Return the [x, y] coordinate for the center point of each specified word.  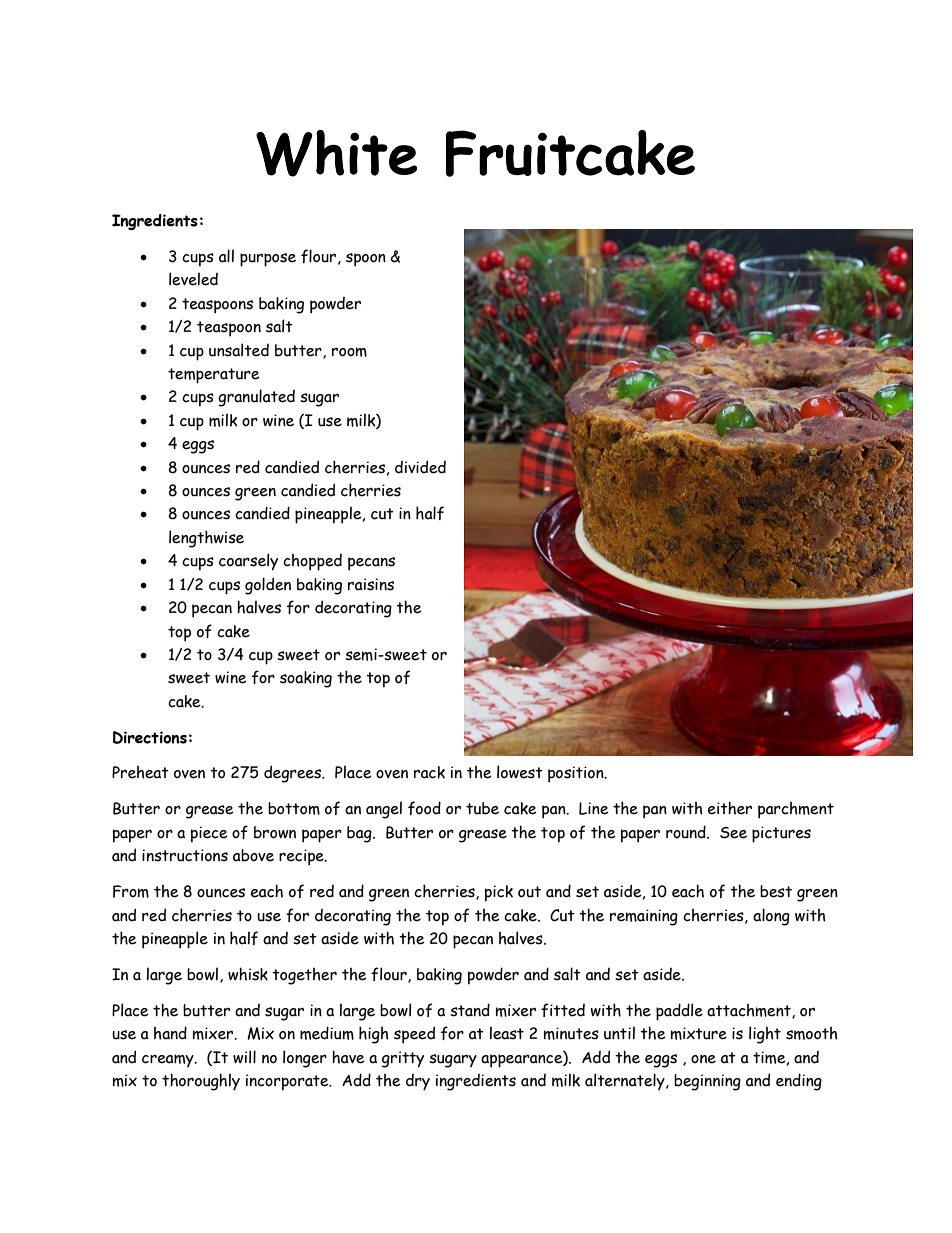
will [244, 1057]
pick [499, 893]
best [776, 891]
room [349, 352]
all [226, 256]
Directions [150, 737]
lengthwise [206, 539]
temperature [214, 376]
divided [420, 467]
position [577, 774]
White [336, 153]
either [730, 808]
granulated [256, 398]
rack [429, 772]
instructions [185, 855]
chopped [312, 562]
